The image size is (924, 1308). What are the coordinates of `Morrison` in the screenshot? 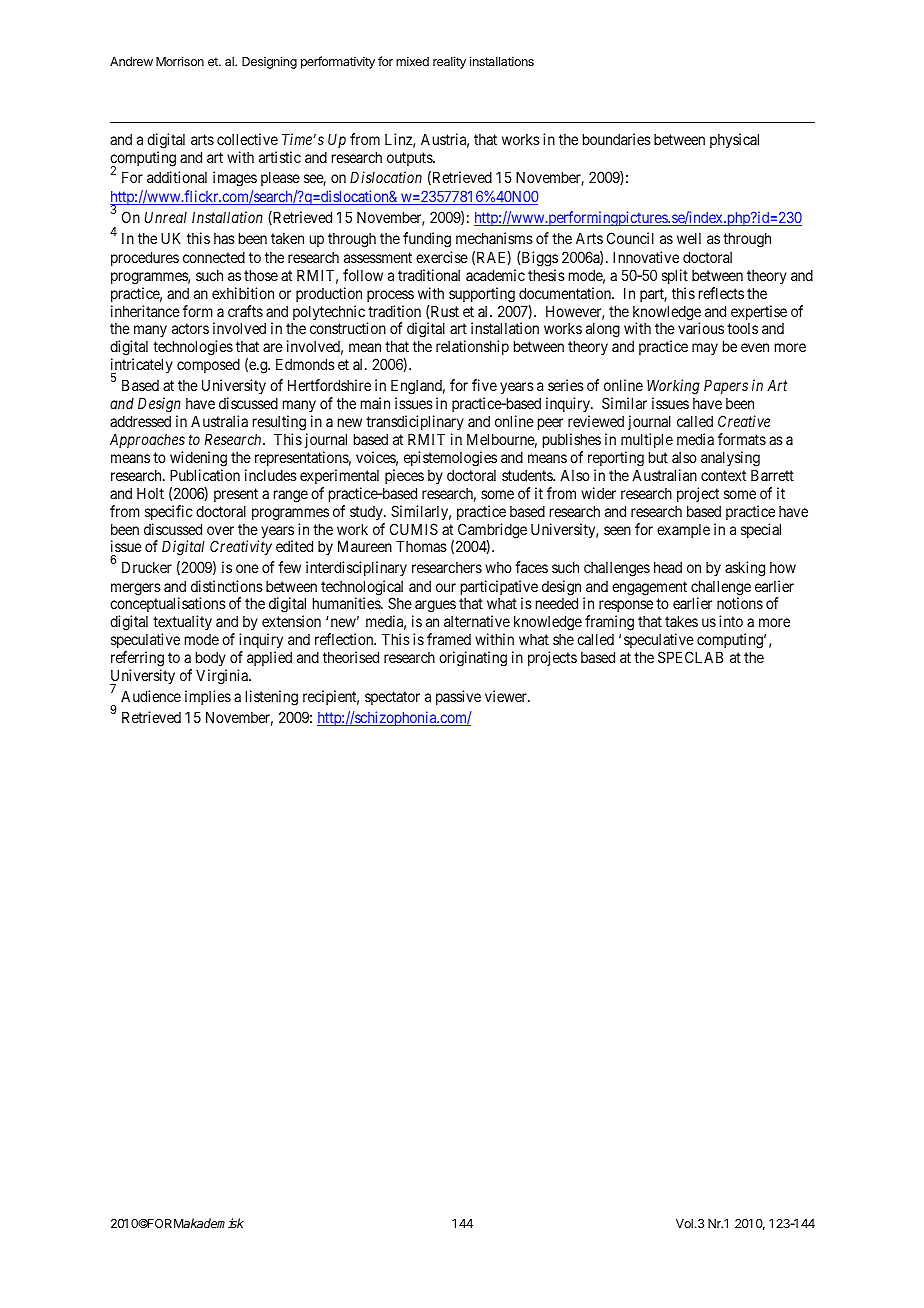 It's located at (180, 61).
